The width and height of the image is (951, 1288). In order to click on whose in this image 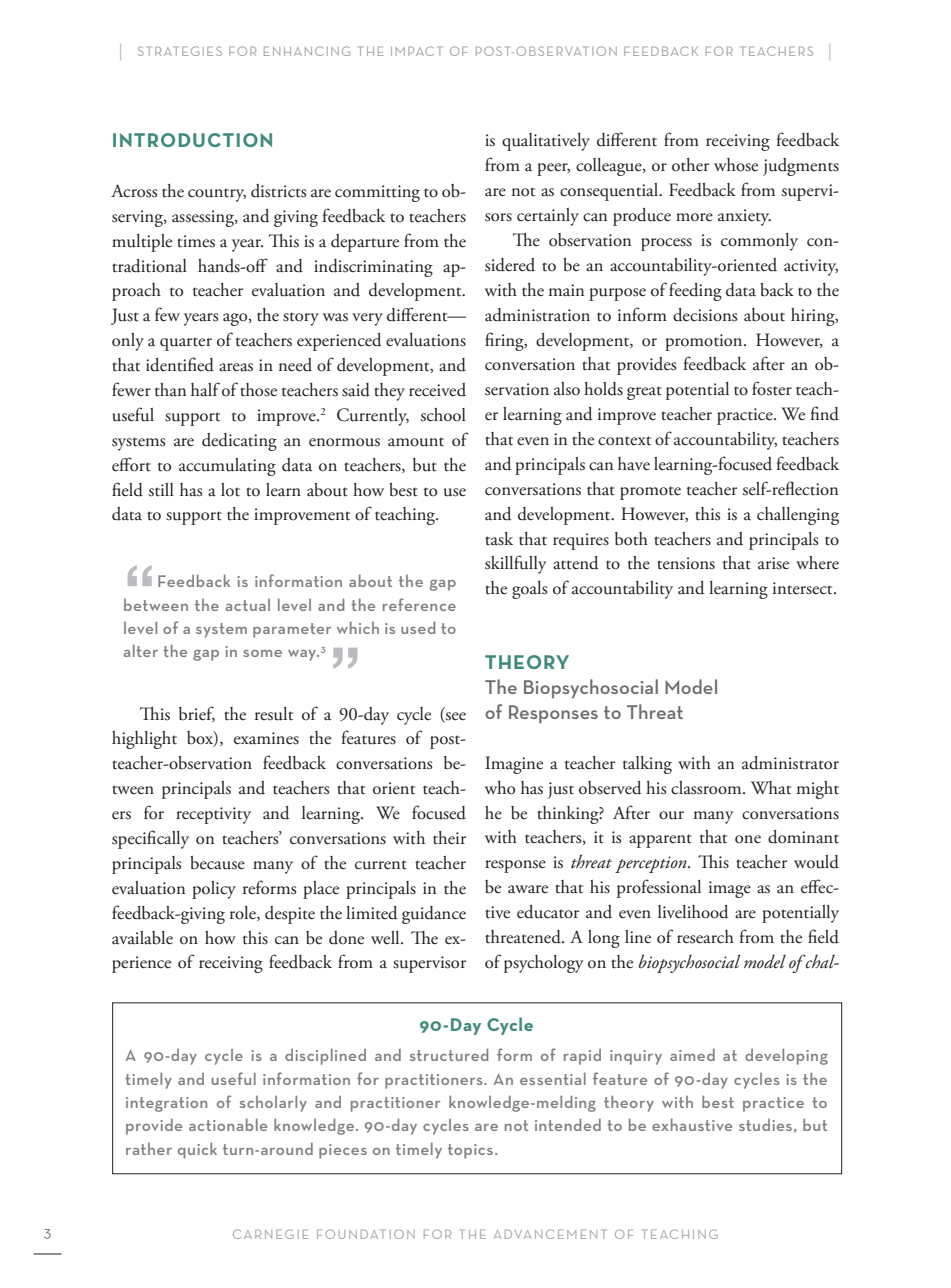, I will do `click(736, 165)`.
